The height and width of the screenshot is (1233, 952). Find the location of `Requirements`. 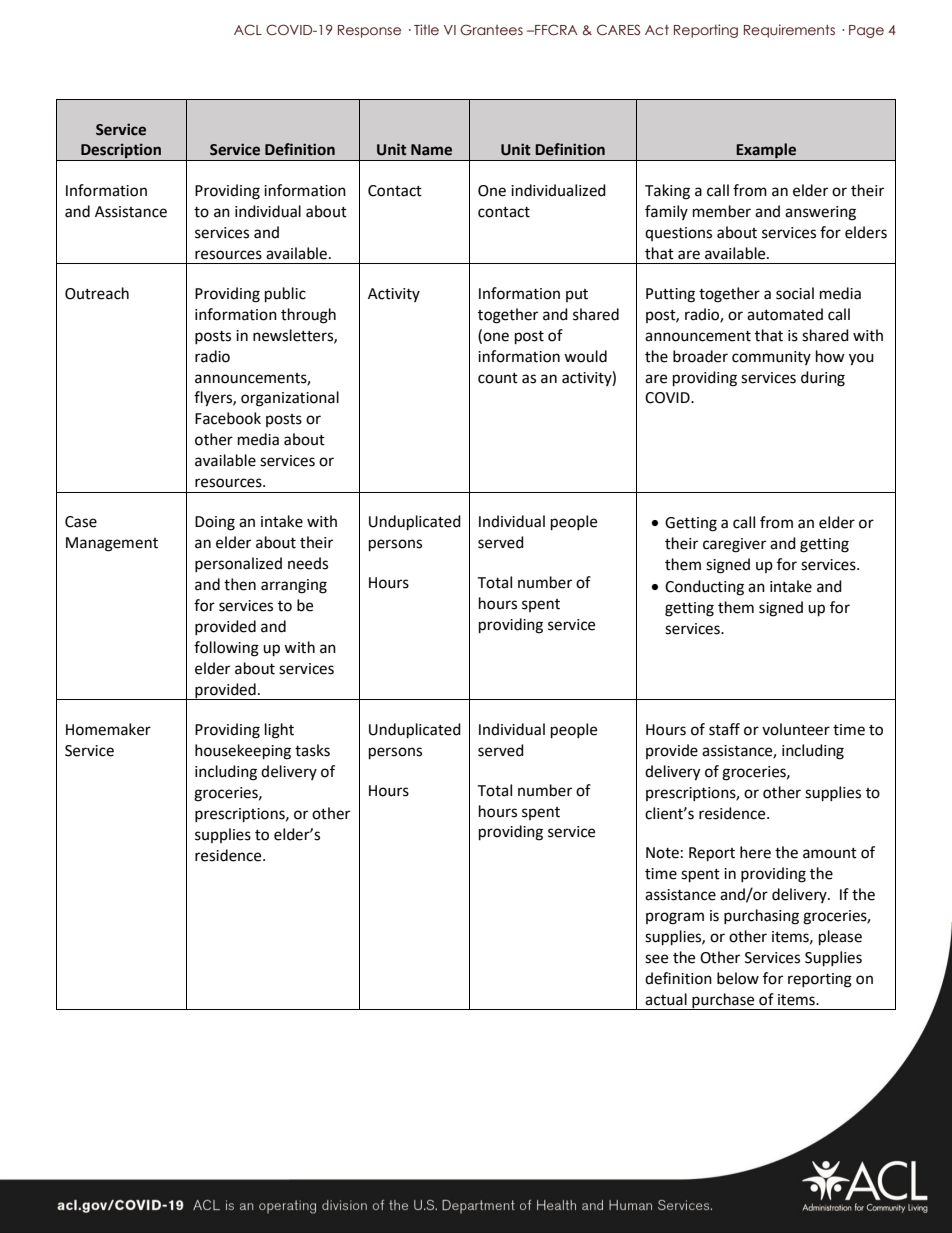

Requirements is located at coordinates (789, 31).
